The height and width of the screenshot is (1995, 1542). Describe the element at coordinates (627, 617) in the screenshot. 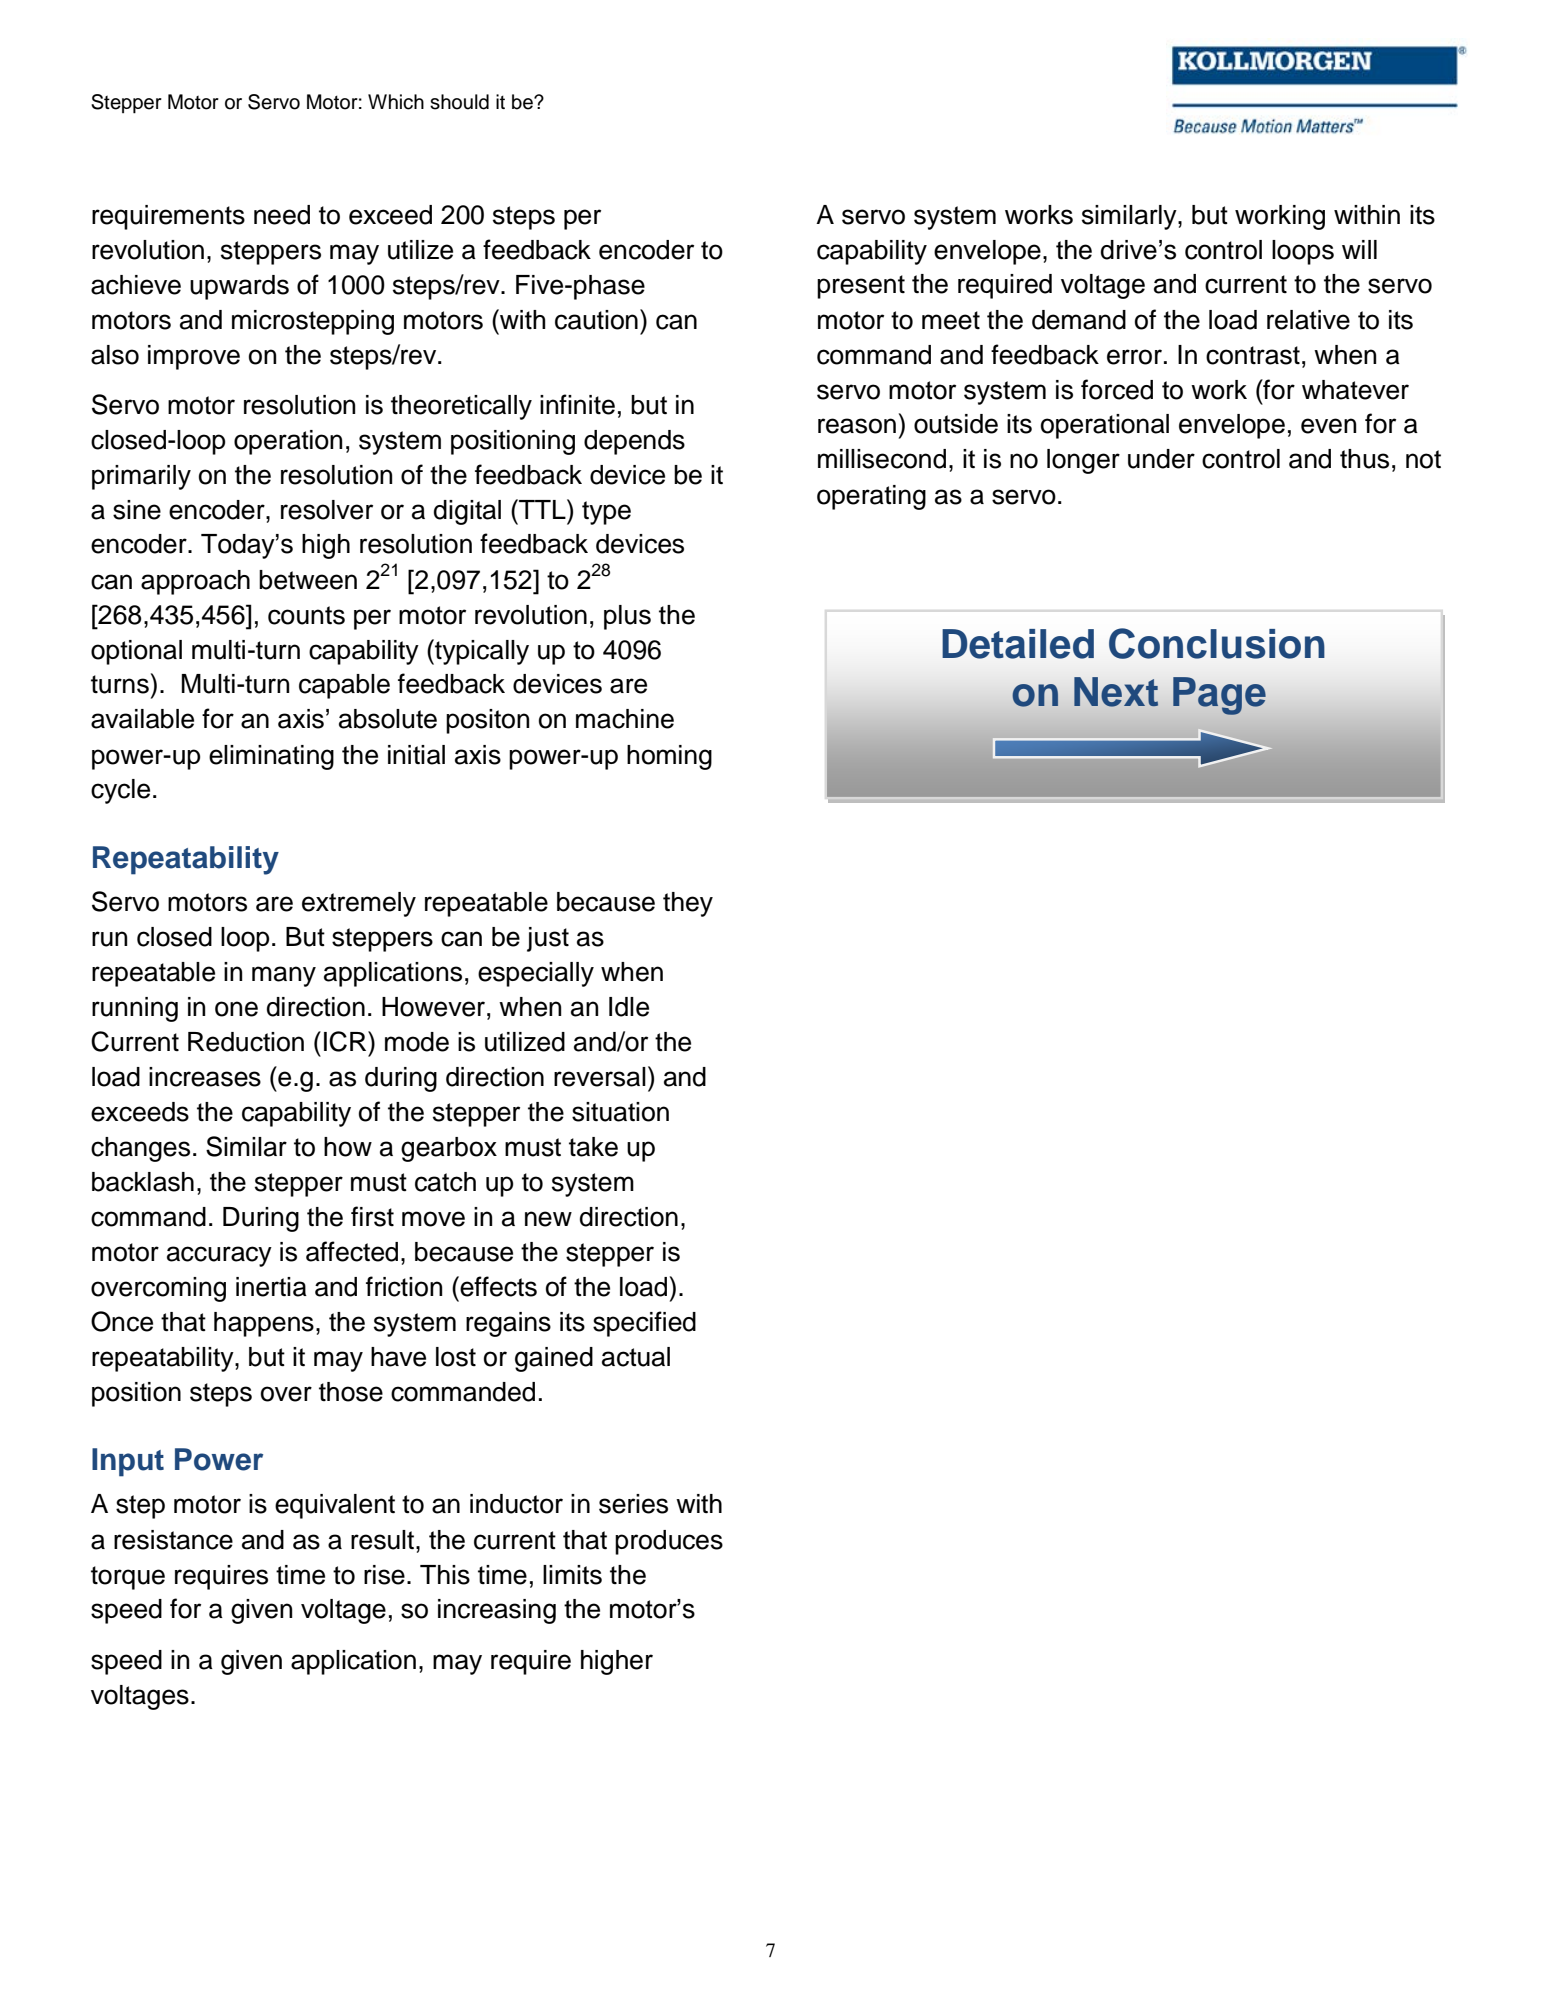

I see `plus` at that location.
